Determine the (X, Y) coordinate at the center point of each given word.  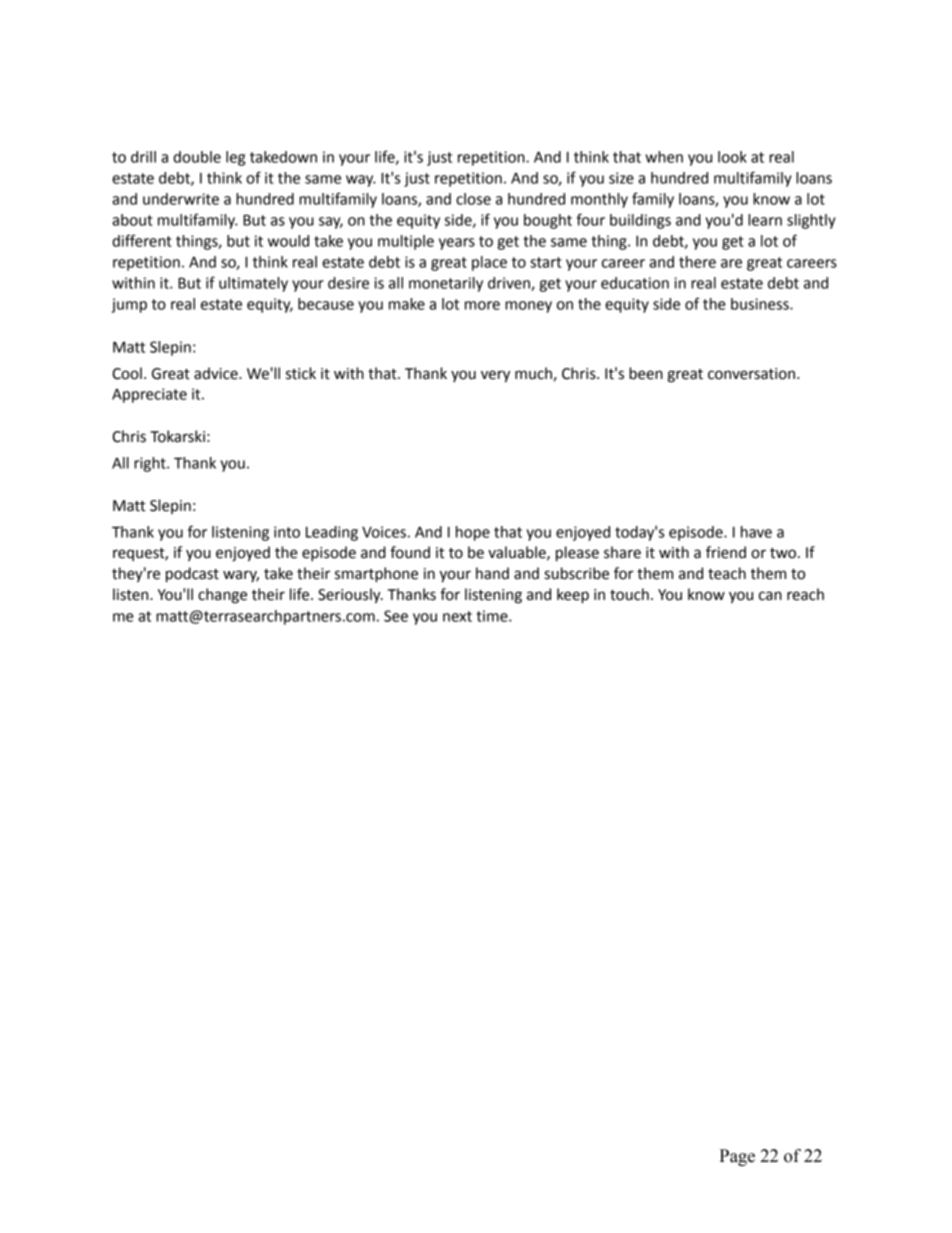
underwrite (181, 199)
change (222, 596)
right (151, 464)
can (770, 596)
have (756, 532)
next (457, 616)
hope (473, 533)
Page (737, 1157)
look (732, 157)
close (473, 199)
